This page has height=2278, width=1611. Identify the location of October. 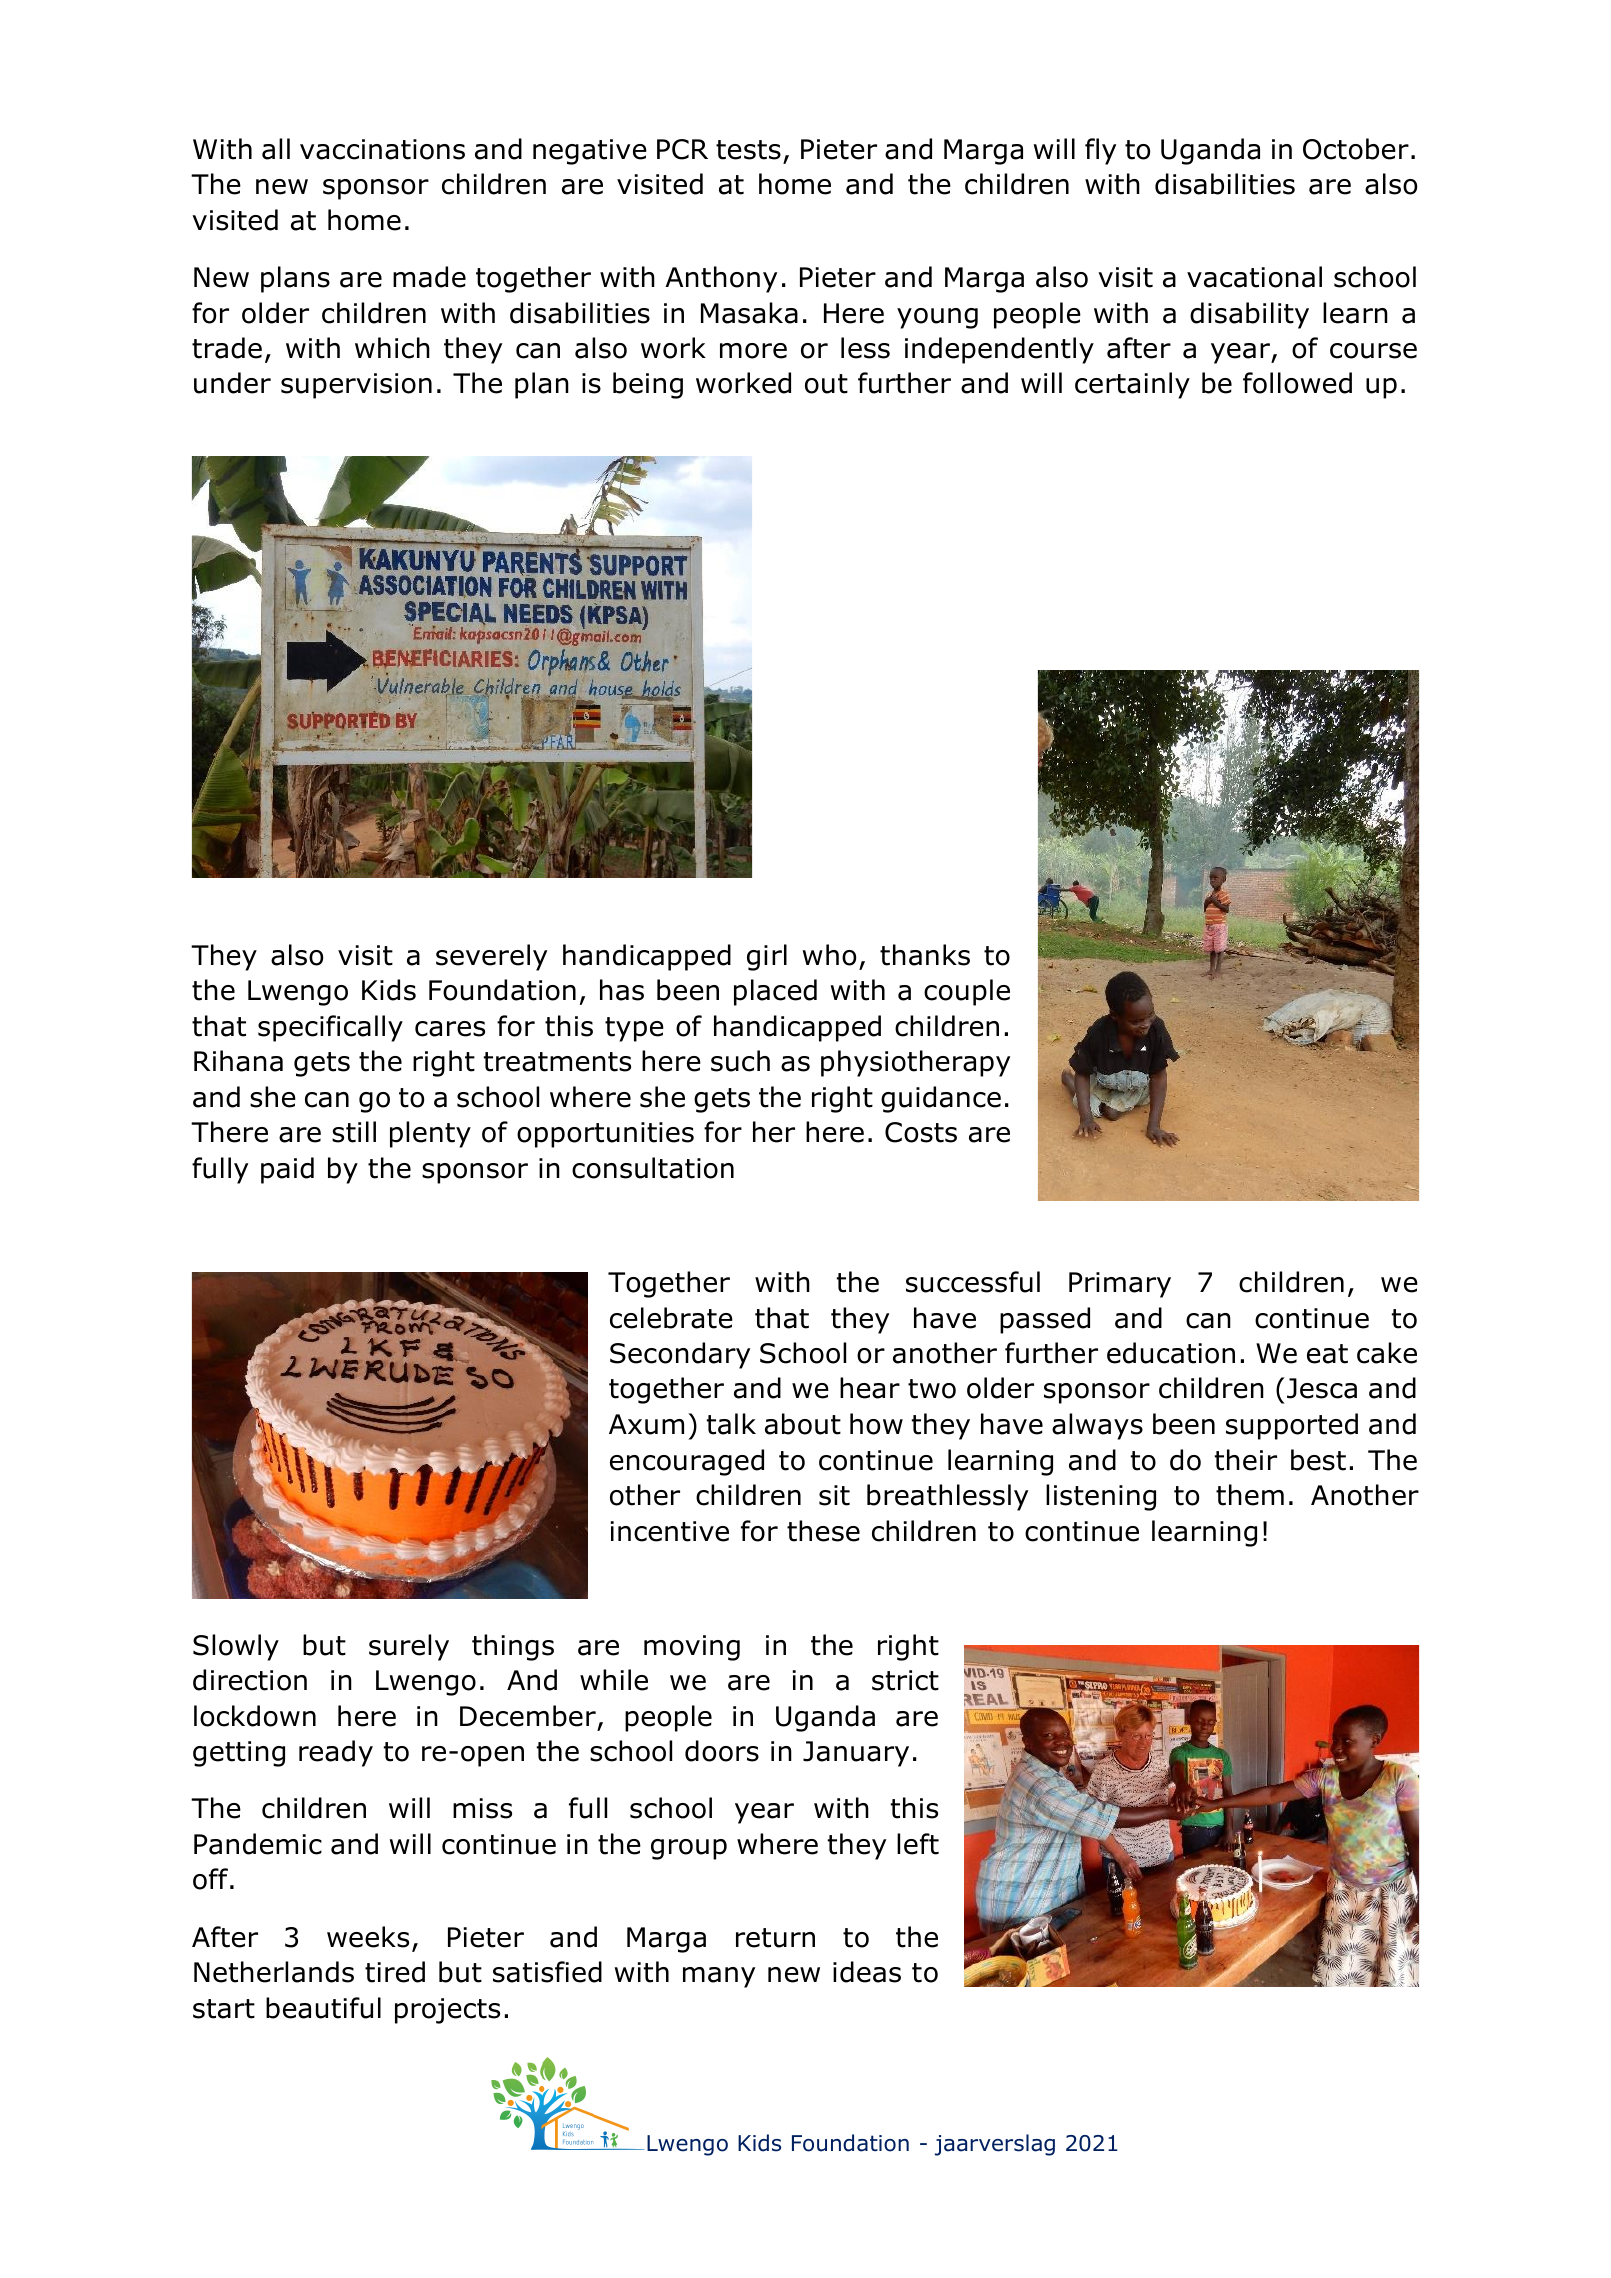
(1356, 149).
